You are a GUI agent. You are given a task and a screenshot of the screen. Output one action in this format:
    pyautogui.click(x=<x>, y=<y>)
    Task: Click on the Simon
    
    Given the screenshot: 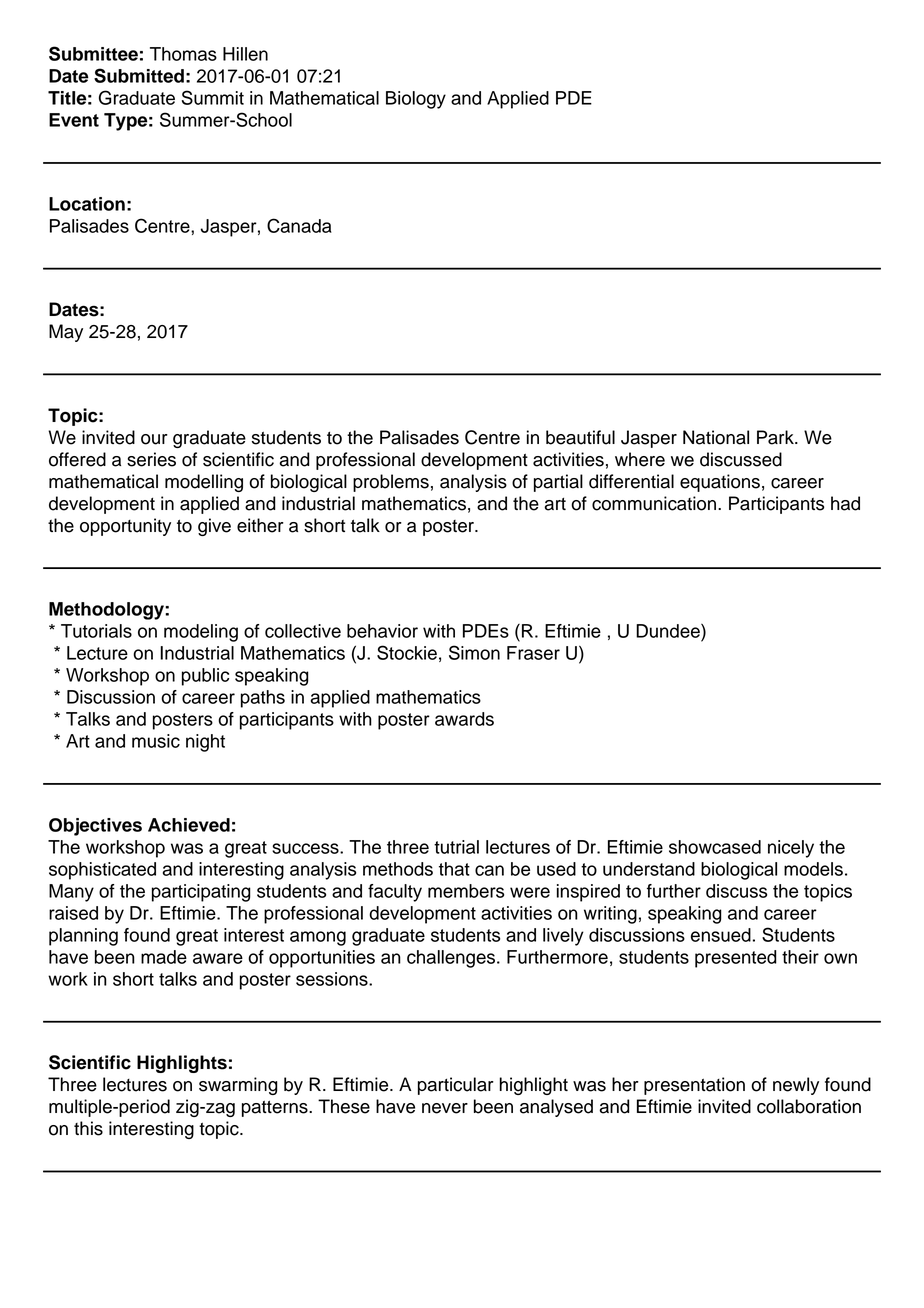 What is the action you would take?
    pyautogui.click(x=474, y=652)
